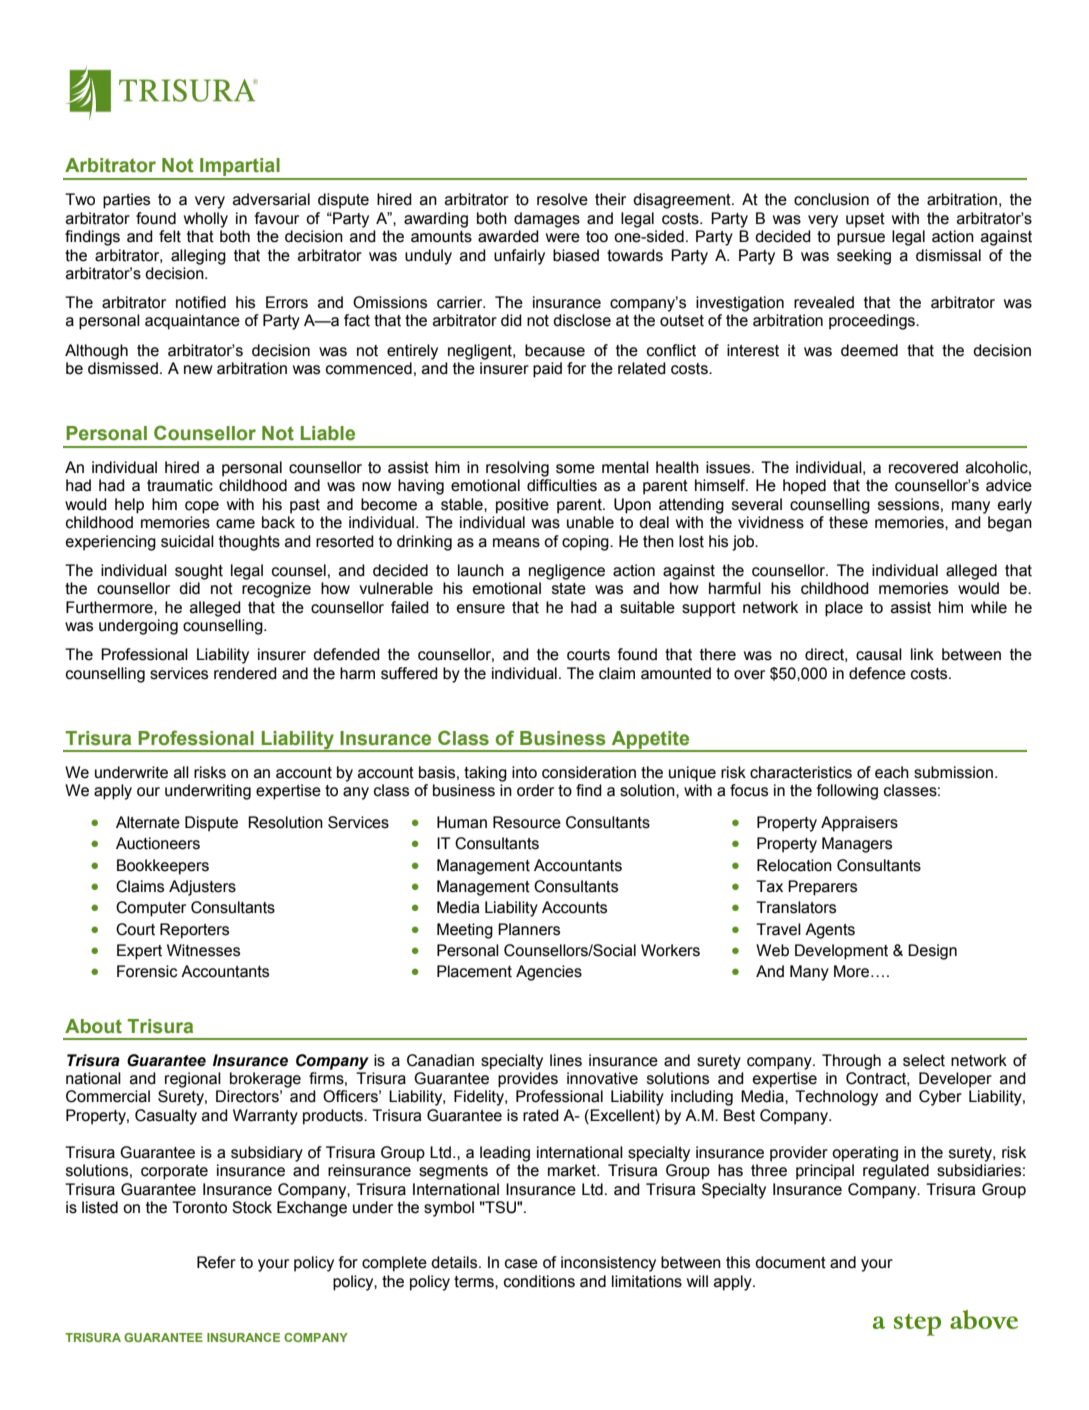 Image resolution: width=1089 pixels, height=1410 pixels. What do you see at coordinates (147, 971) in the screenshot?
I see `Forensic` at bounding box center [147, 971].
